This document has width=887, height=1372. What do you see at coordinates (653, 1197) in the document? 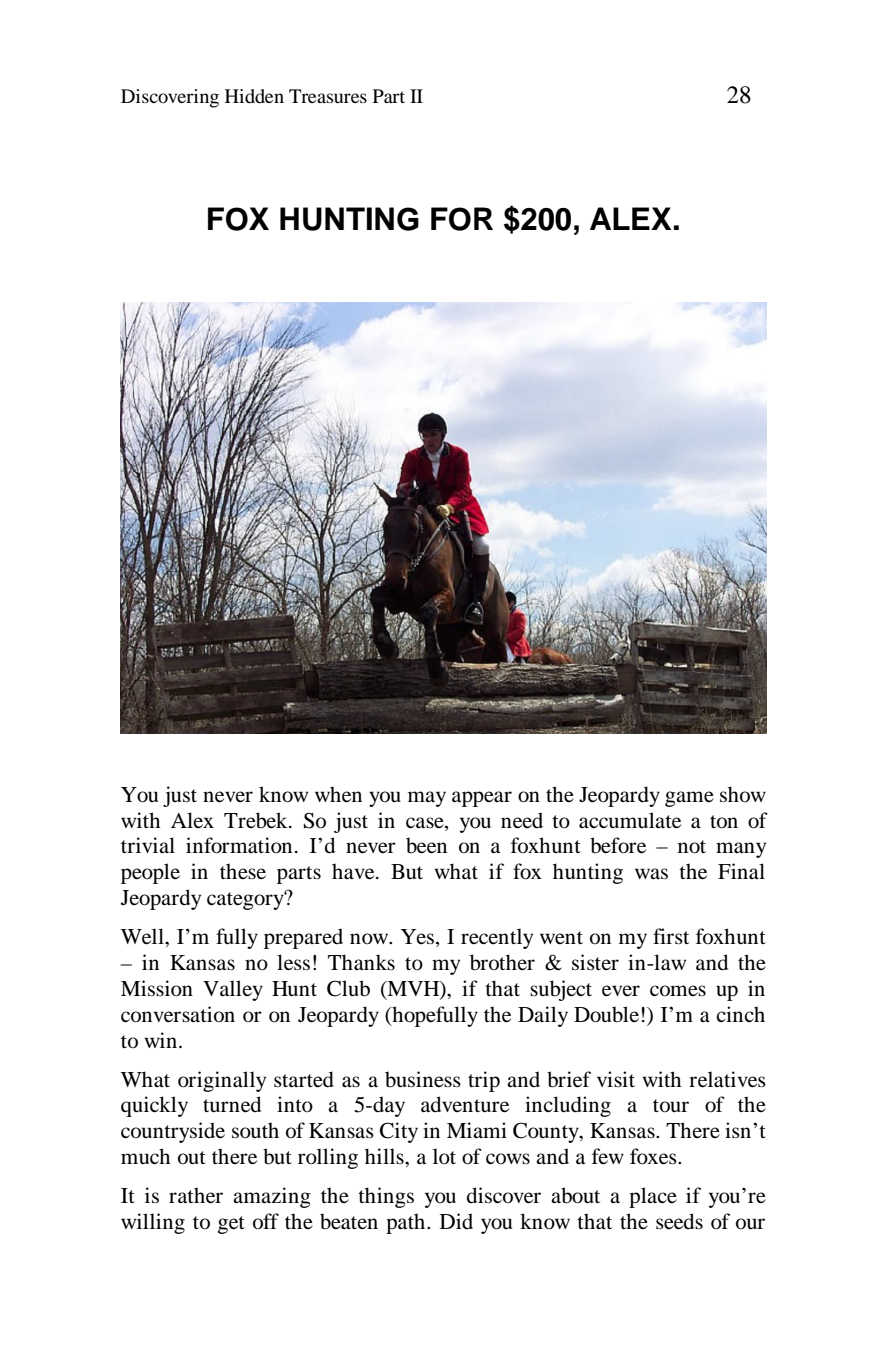
I see `place` at bounding box center [653, 1197].
